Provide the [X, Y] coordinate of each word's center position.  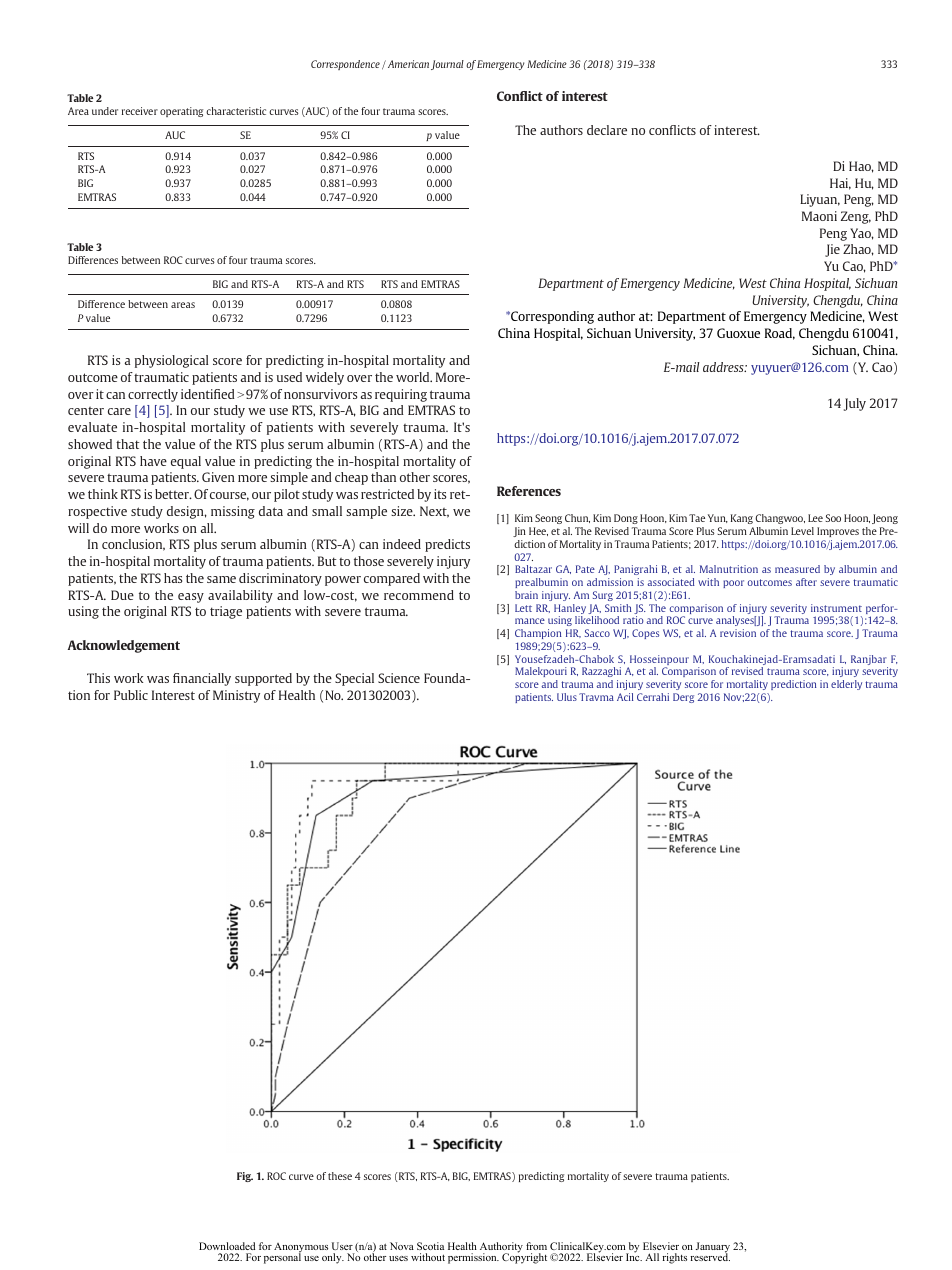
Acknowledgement [124, 646]
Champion [538, 634]
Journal [447, 65]
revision [738, 633]
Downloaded [227, 1246]
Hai [840, 184]
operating [181, 112]
